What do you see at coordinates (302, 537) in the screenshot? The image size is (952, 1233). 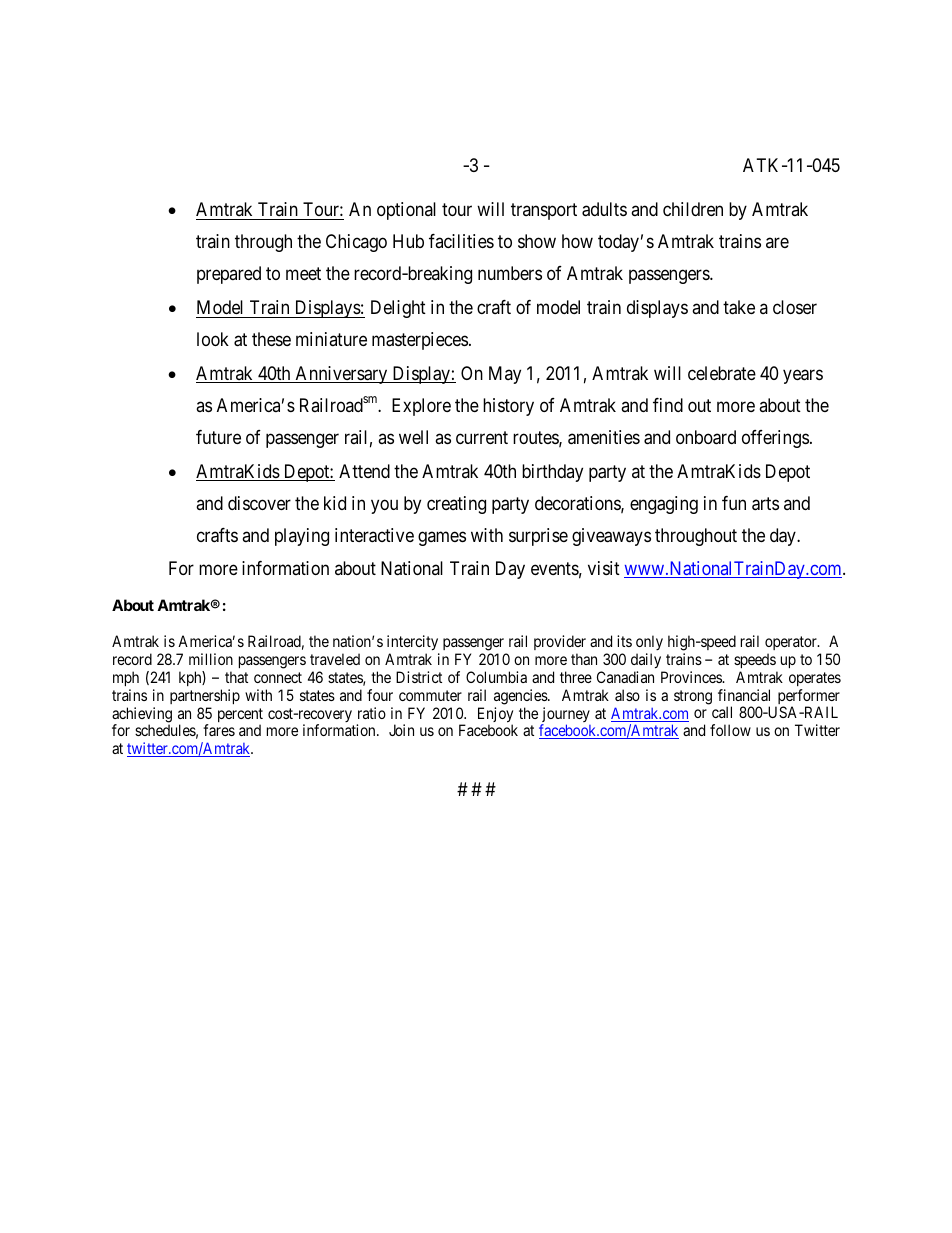 I see `playing` at bounding box center [302, 537].
